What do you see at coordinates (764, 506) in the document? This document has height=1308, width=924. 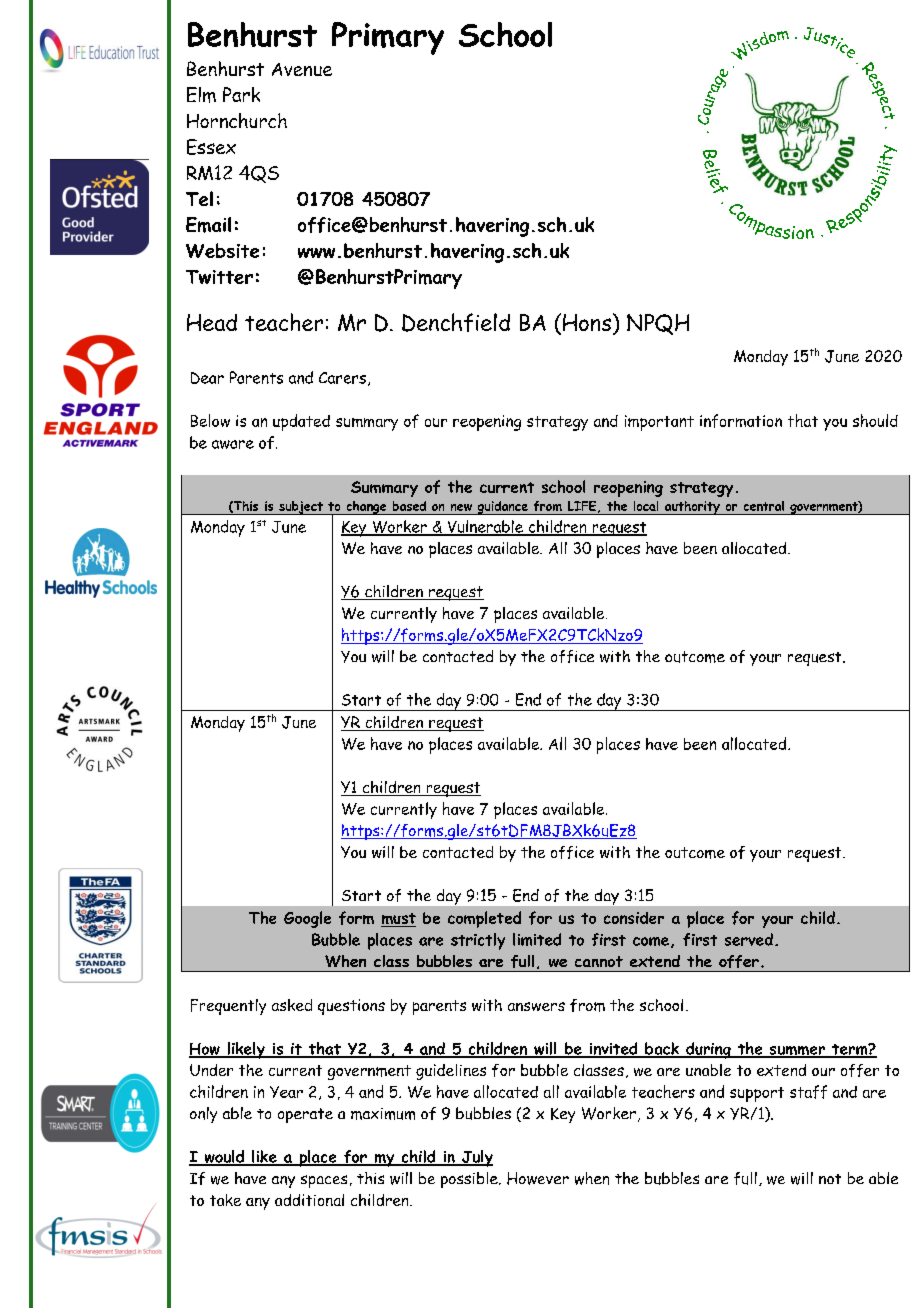 I see `central` at bounding box center [764, 506].
